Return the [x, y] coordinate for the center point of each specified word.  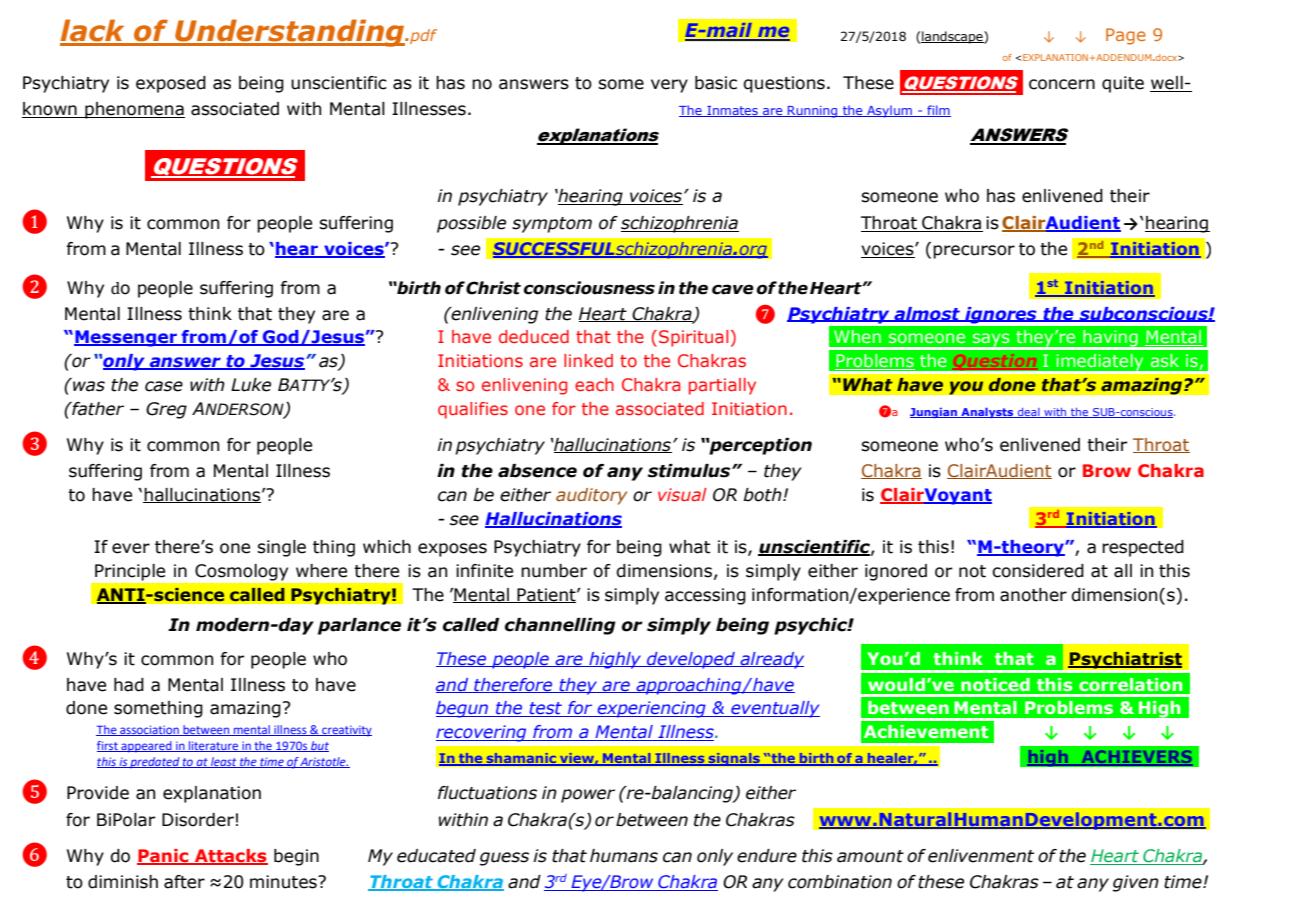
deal [1029, 413]
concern [1062, 84]
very [669, 86]
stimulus [690, 471]
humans [624, 856]
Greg [166, 410]
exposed [171, 84]
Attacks [230, 857]
